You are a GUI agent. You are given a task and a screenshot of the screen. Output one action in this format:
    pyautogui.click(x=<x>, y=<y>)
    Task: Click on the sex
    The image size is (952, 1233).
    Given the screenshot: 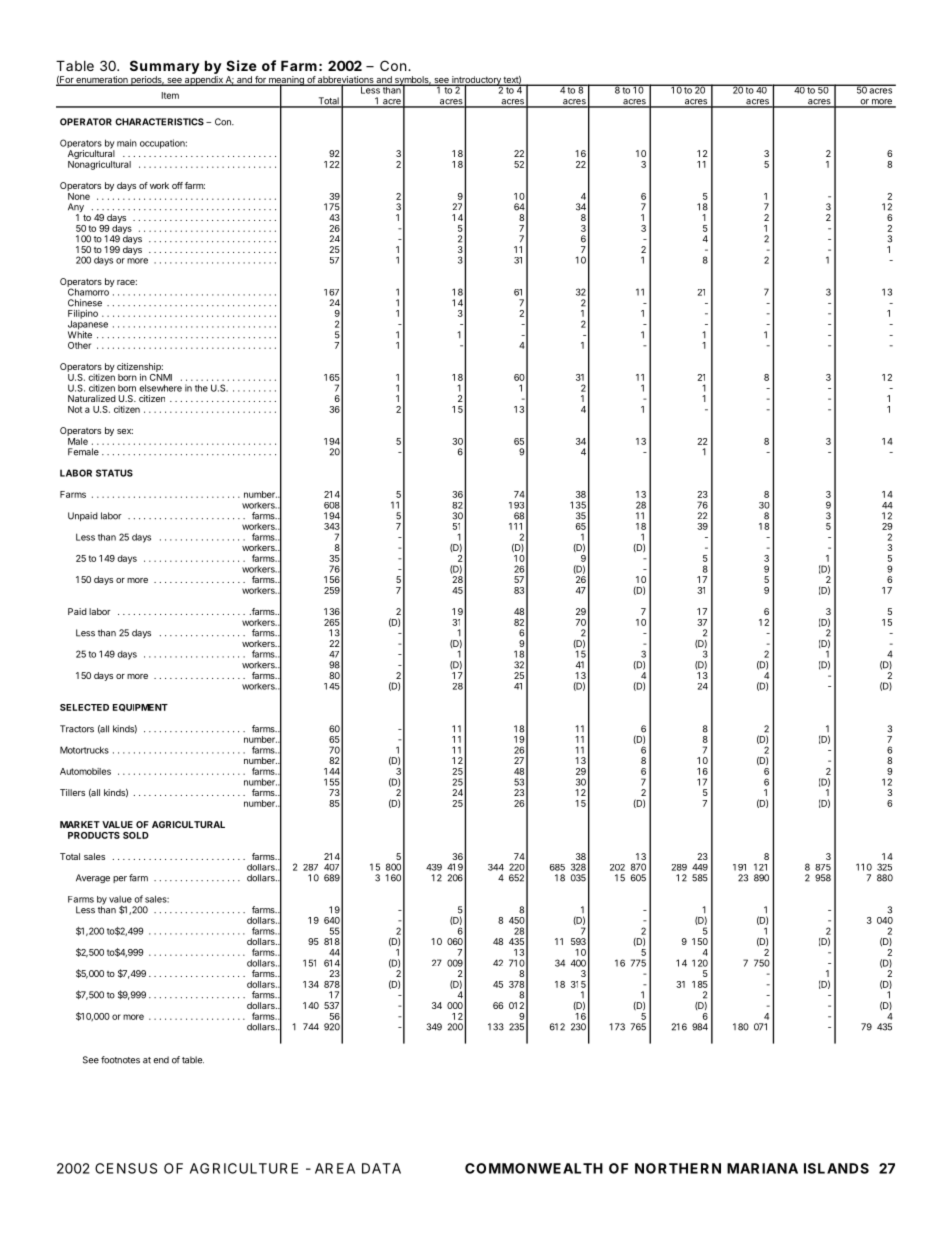 What is the action you would take?
    pyautogui.click(x=125, y=431)
